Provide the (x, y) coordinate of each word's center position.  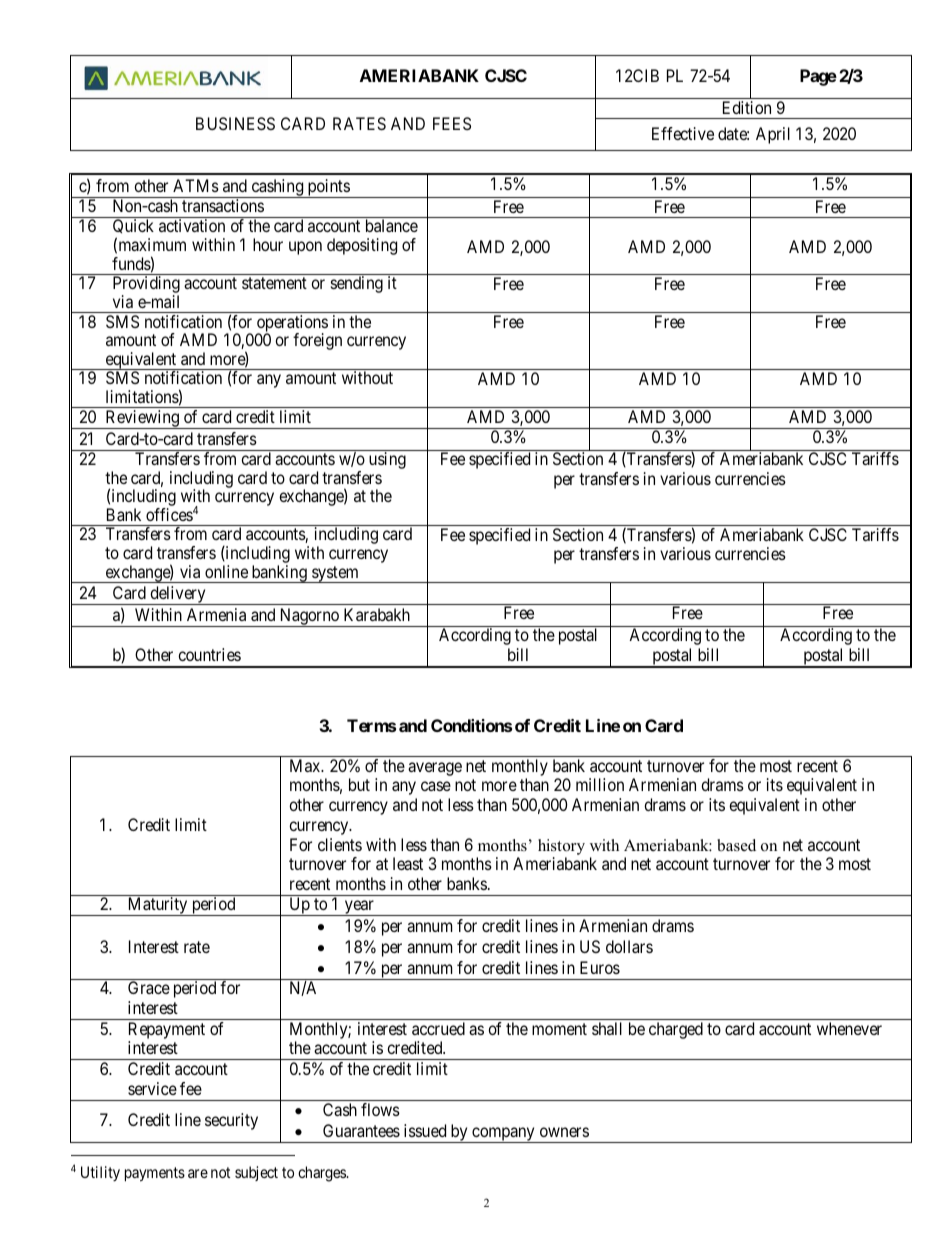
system (335, 574)
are (198, 1173)
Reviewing (142, 419)
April (773, 135)
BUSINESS (235, 123)
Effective (683, 133)
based (736, 845)
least (408, 863)
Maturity (157, 906)
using (387, 460)
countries (209, 654)
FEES (452, 123)
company (503, 1135)
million (600, 784)
